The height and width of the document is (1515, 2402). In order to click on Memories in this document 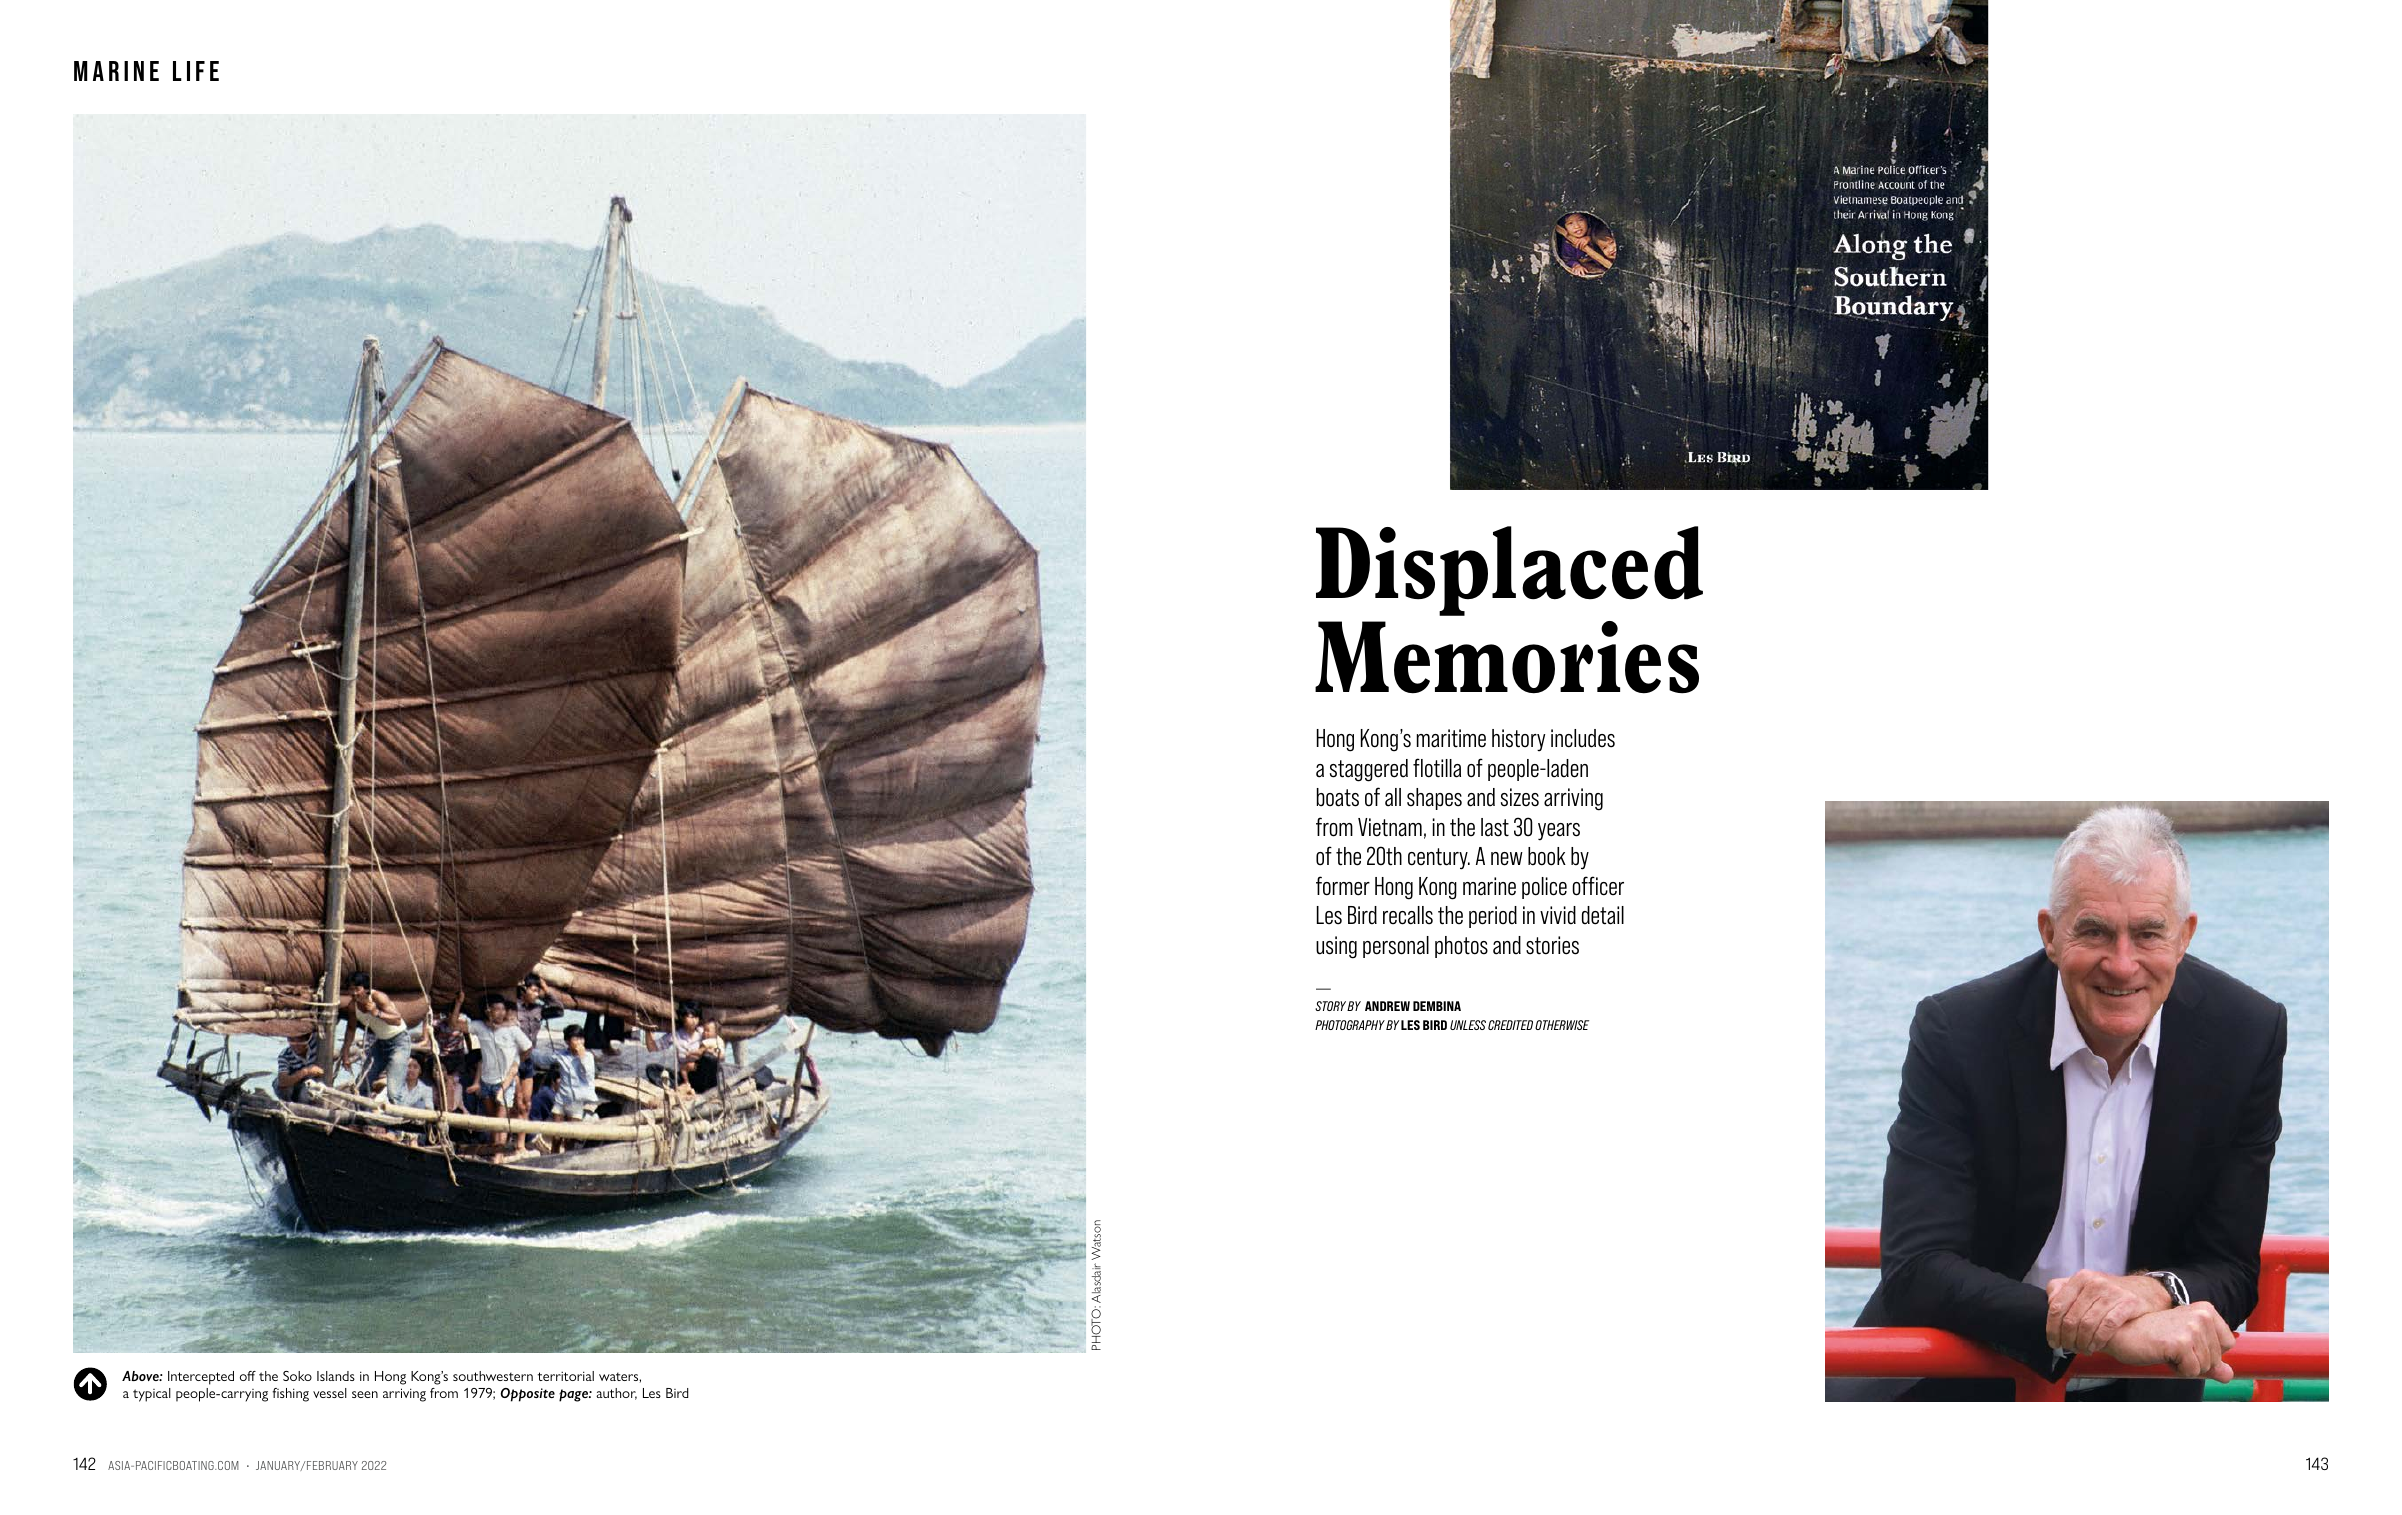, I will do `click(1507, 657)`.
